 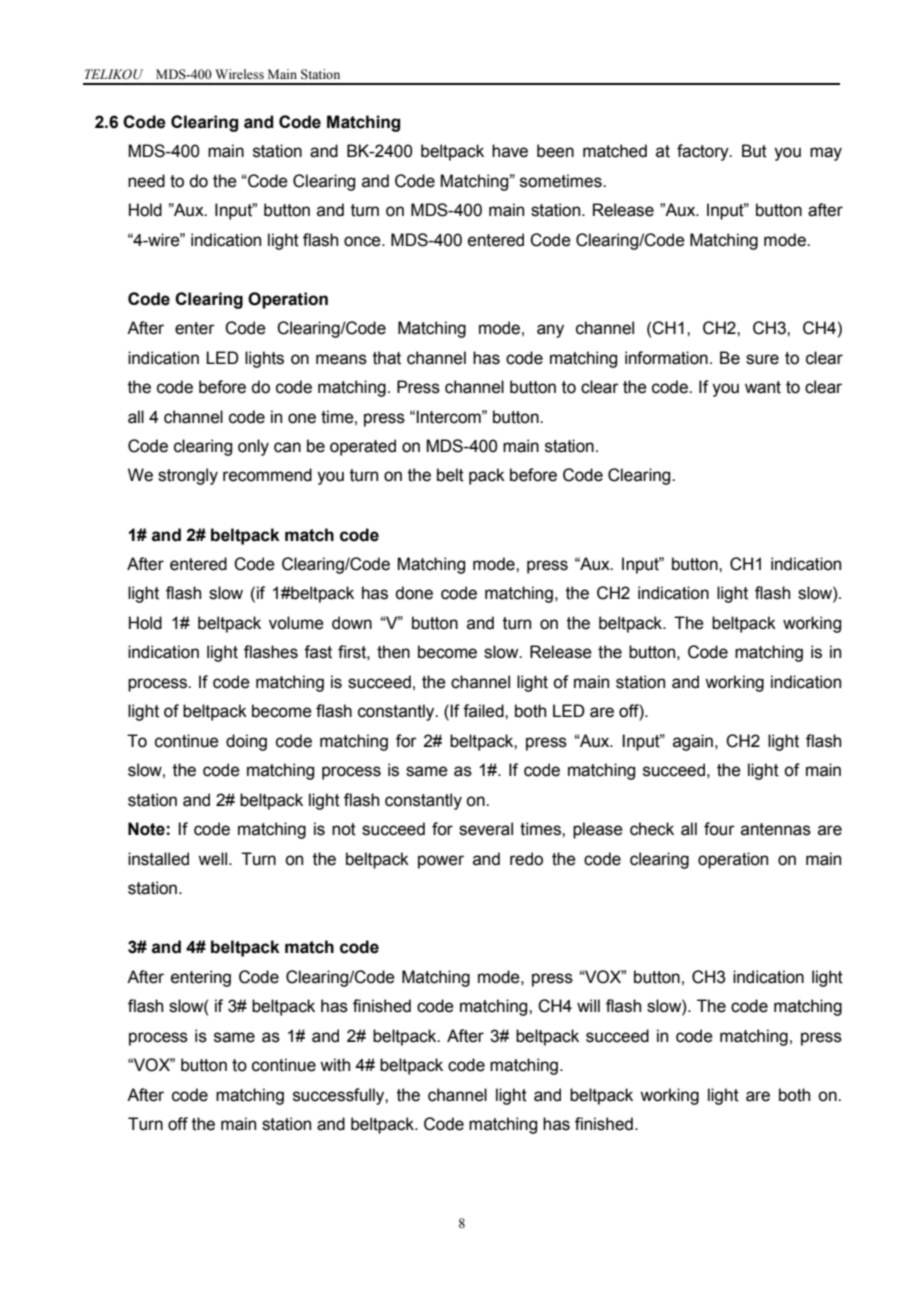 What do you see at coordinates (363, 447) in the page?
I see `operated` at bounding box center [363, 447].
